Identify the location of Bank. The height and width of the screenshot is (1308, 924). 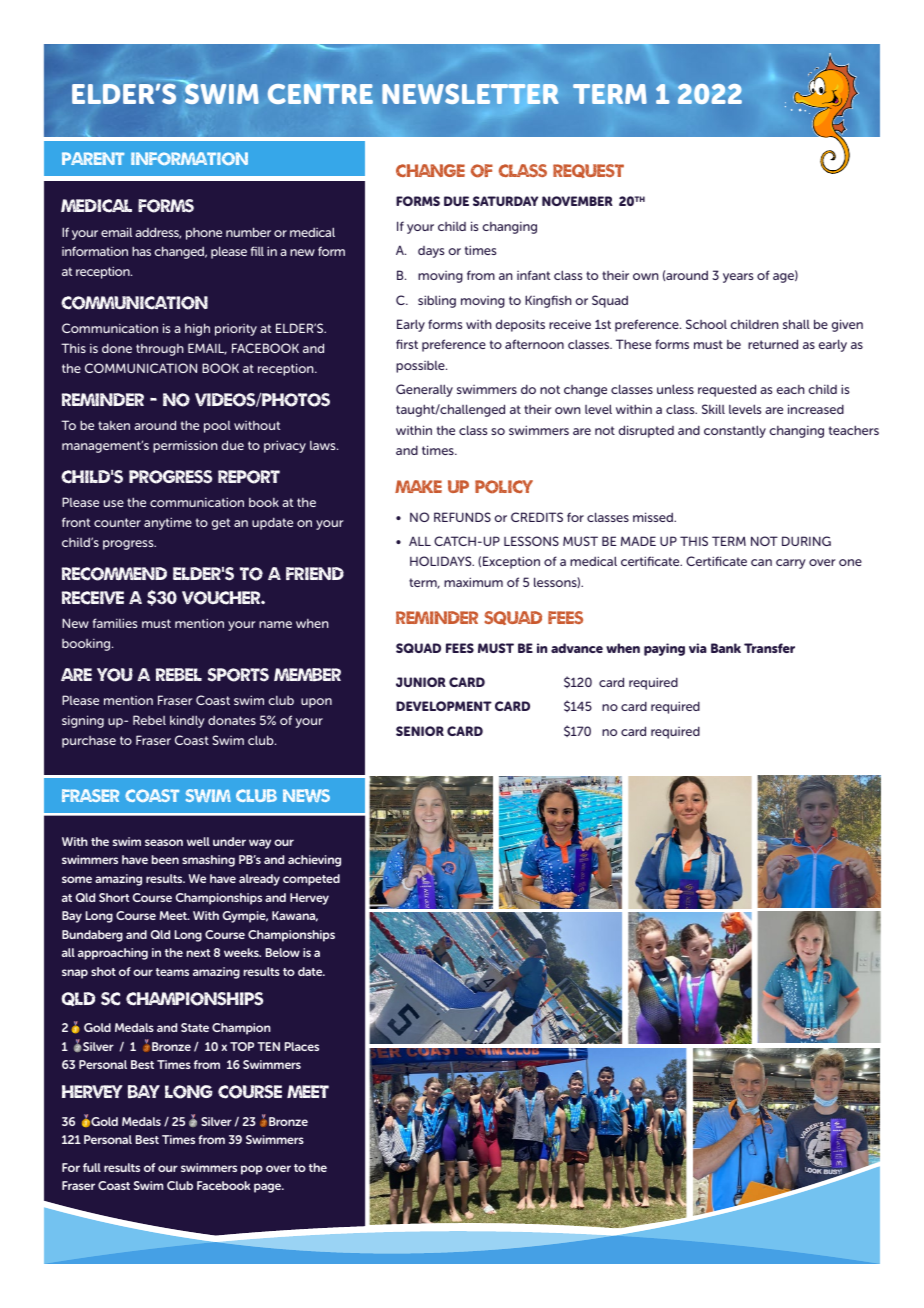
(726, 648).
